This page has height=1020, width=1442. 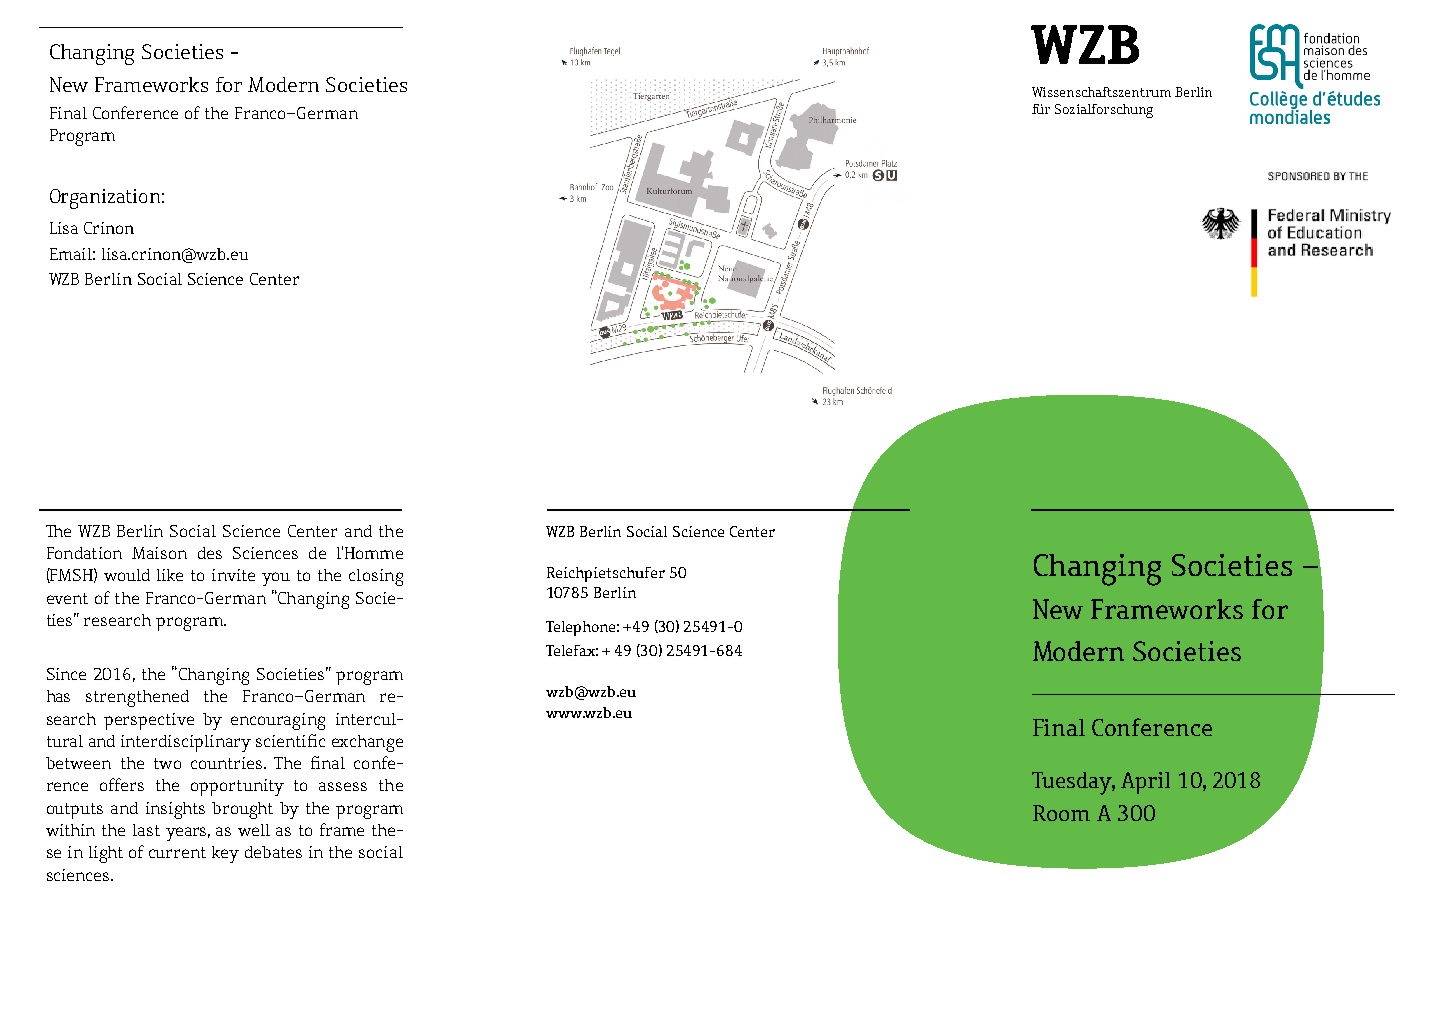 I want to click on current, so click(x=177, y=852).
